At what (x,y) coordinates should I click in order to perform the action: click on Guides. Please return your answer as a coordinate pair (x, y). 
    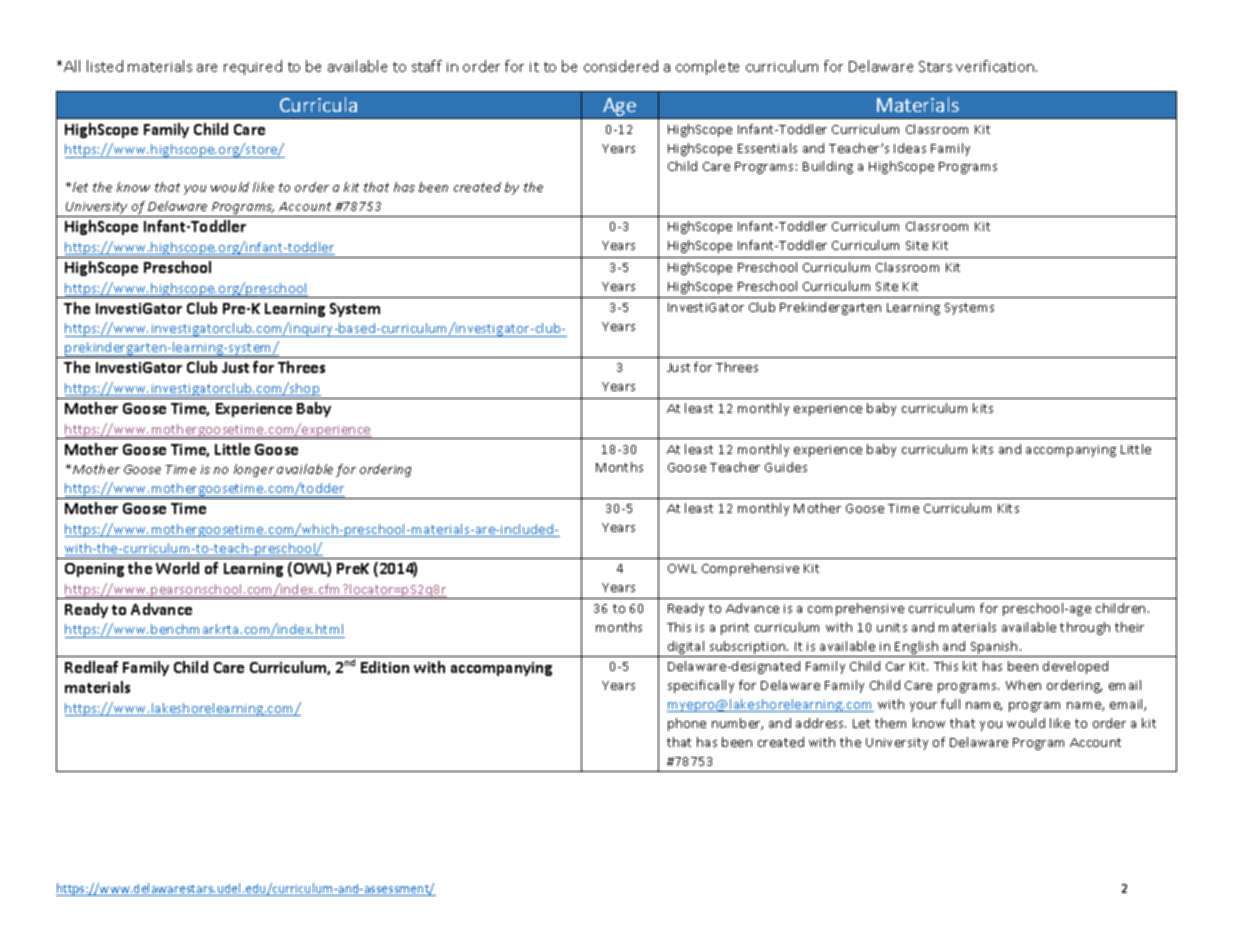
    Looking at the image, I should click on (786, 467).
